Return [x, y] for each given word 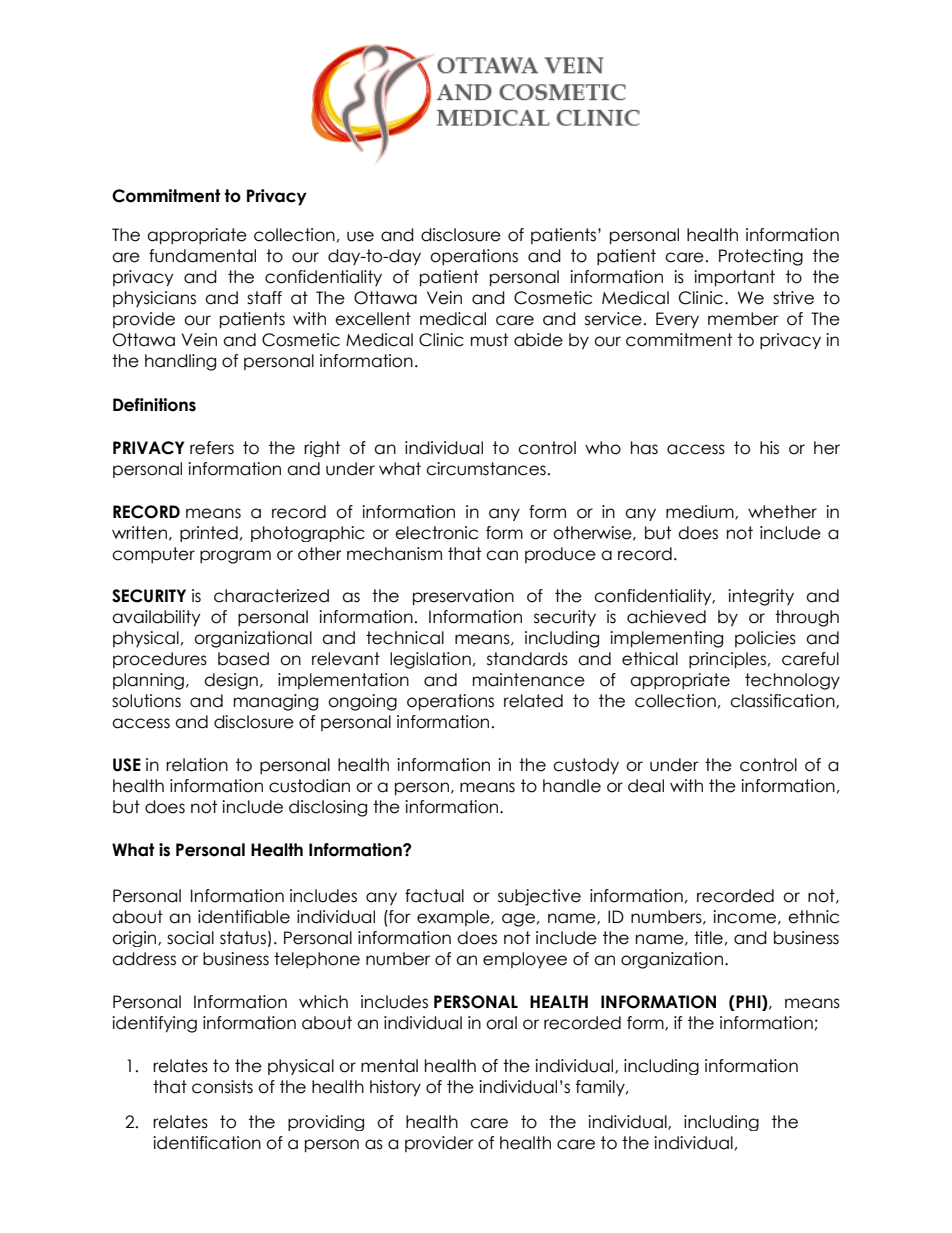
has [644, 448]
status [243, 938]
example [454, 918]
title [708, 938]
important [734, 278]
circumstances [486, 469]
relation [197, 765]
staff [264, 298]
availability [156, 618]
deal [646, 786]
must [489, 340]
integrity [761, 597]
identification [207, 1143]
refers [212, 448]
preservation [463, 597]
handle [572, 786]
